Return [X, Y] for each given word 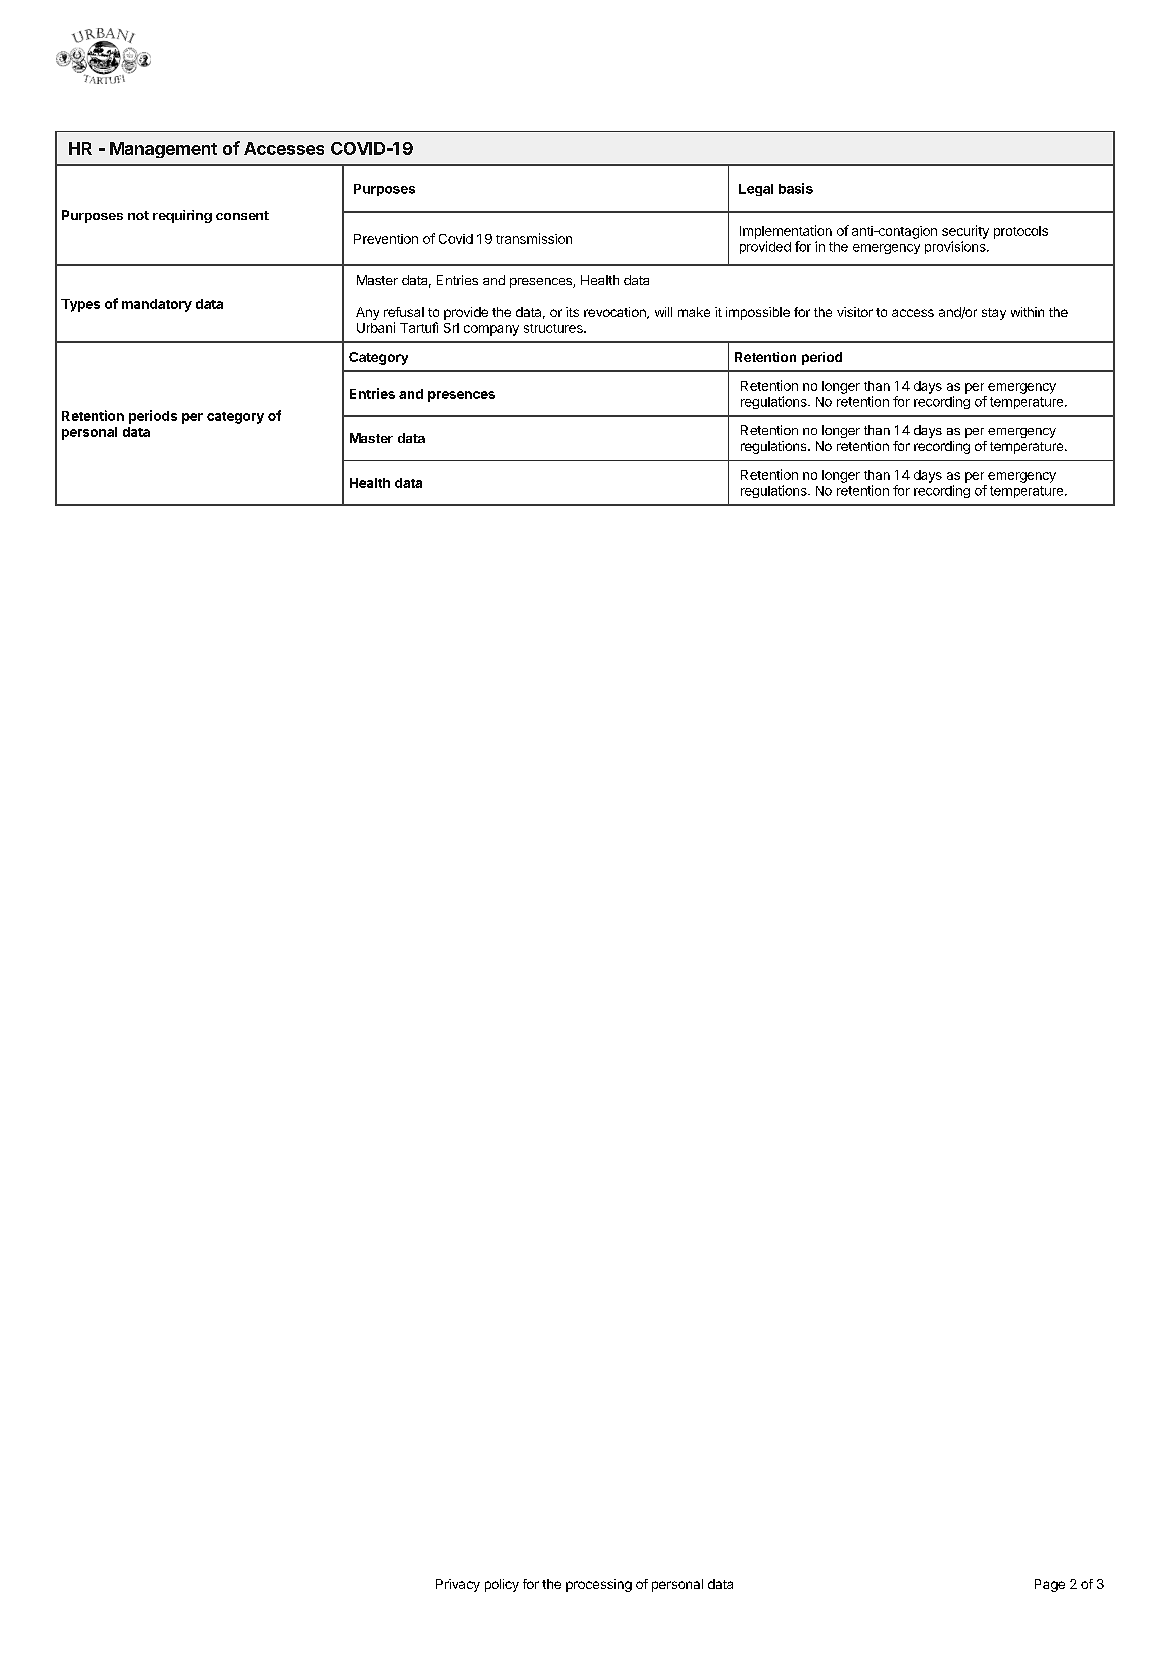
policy [502, 1585]
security [965, 232]
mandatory [157, 305]
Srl [451, 328]
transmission [534, 238]
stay [994, 314]
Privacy [458, 1585]
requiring [182, 216]
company [491, 330]
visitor [855, 312]
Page [1050, 1585]
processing [599, 1585]
